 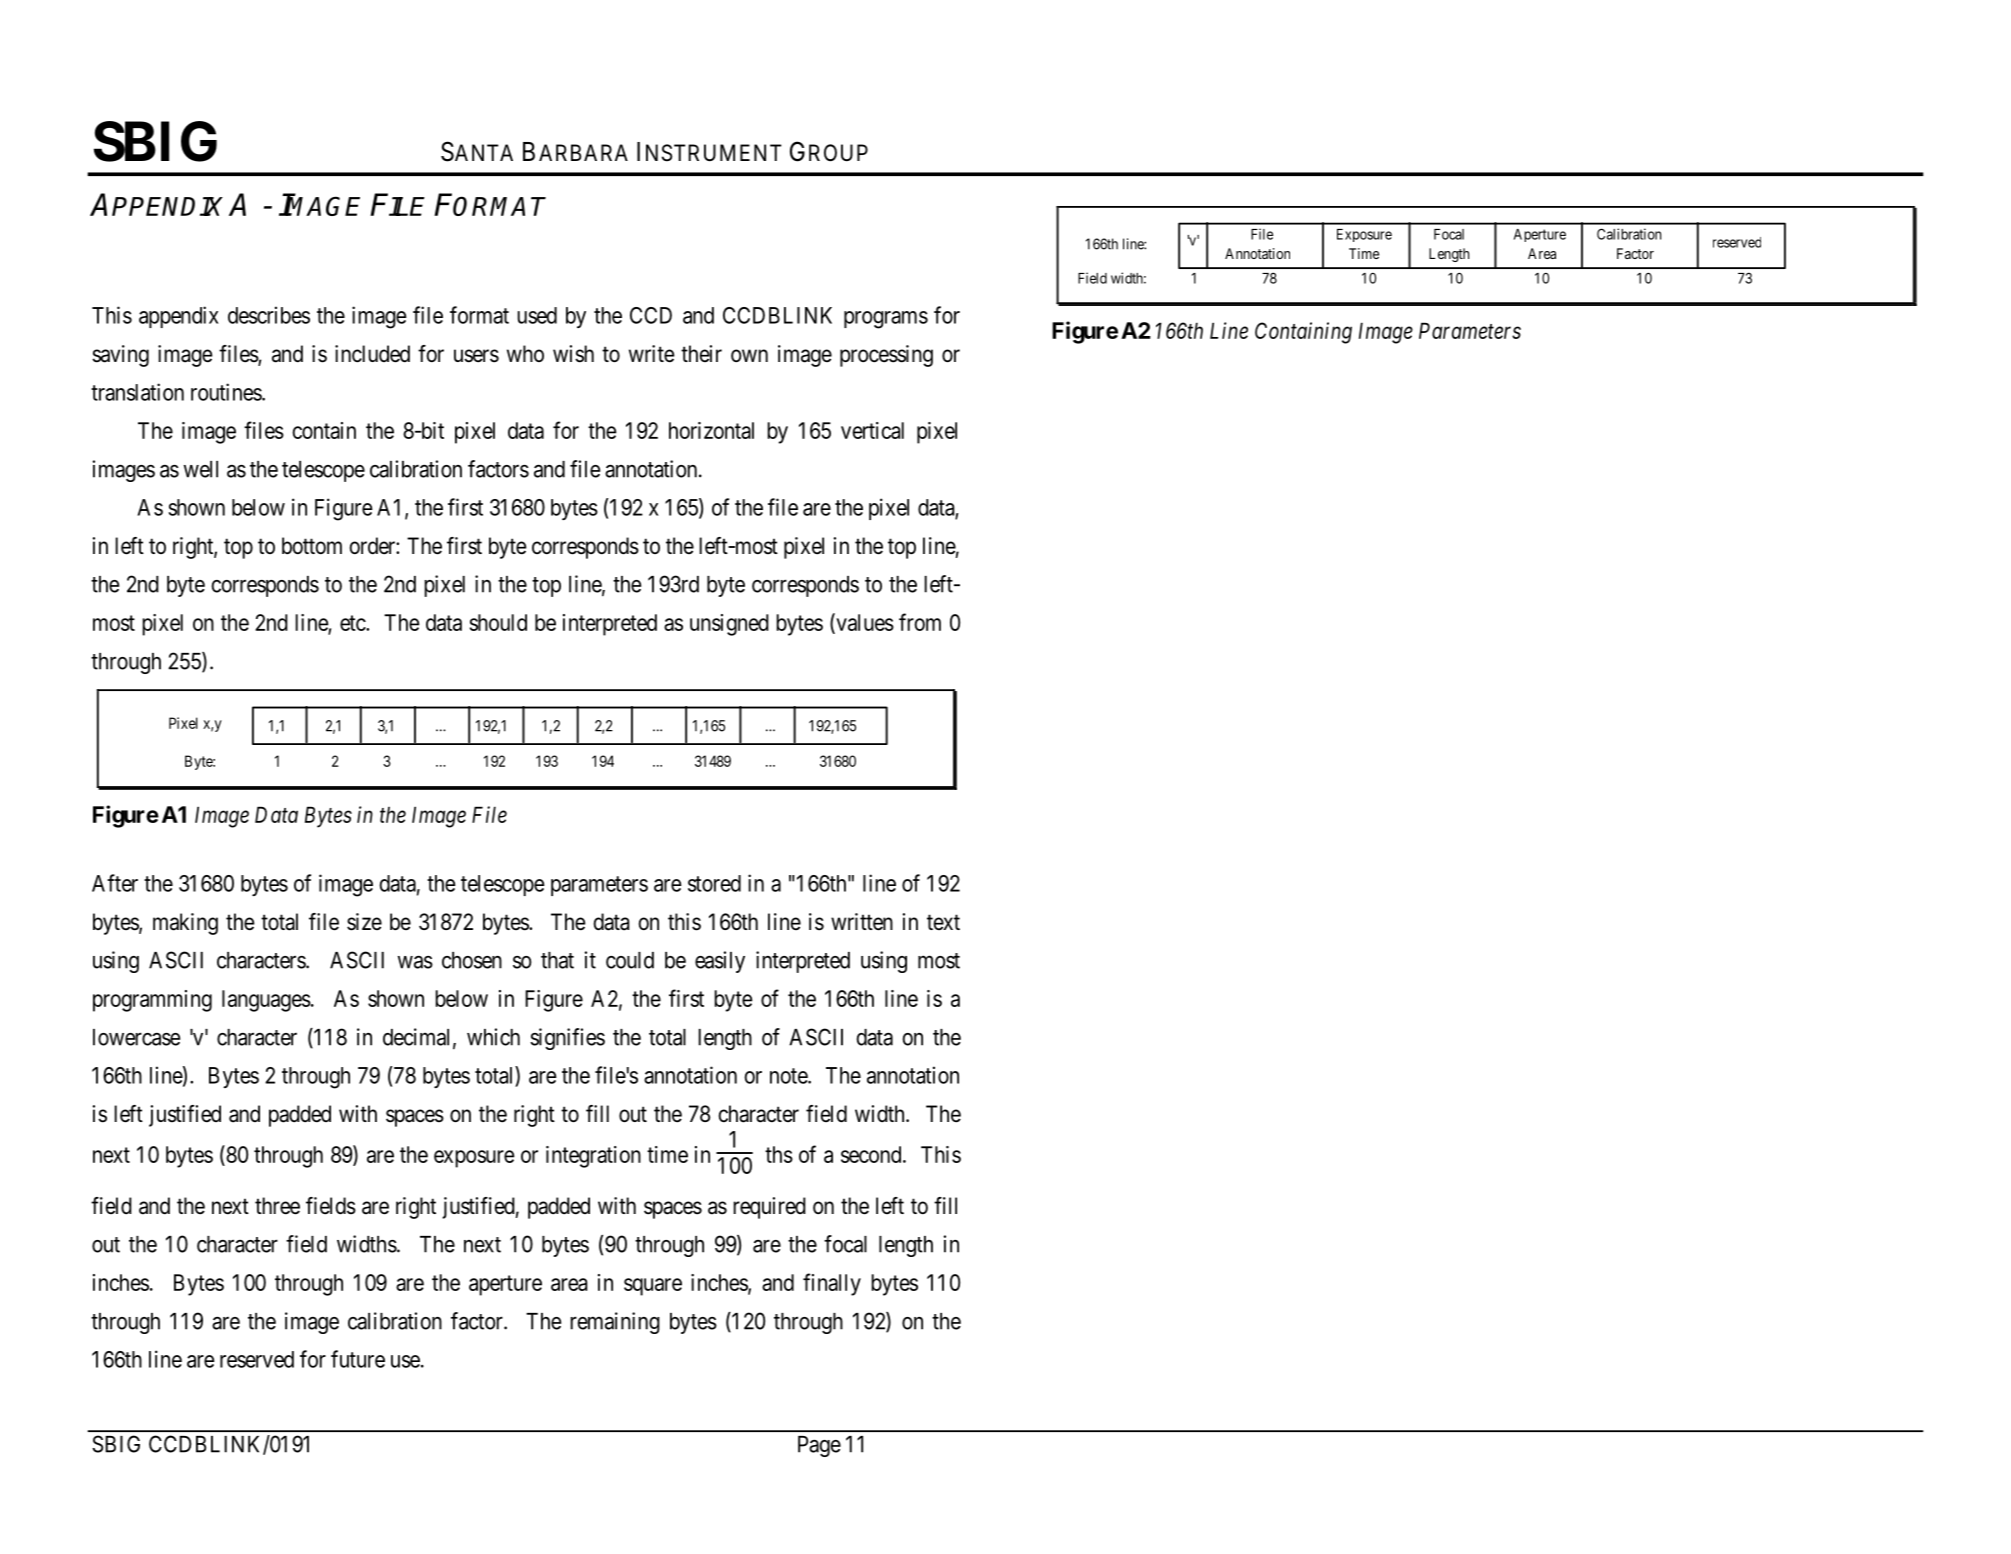 What do you see at coordinates (819, 1446) in the page?
I see `Page` at bounding box center [819, 1446].
